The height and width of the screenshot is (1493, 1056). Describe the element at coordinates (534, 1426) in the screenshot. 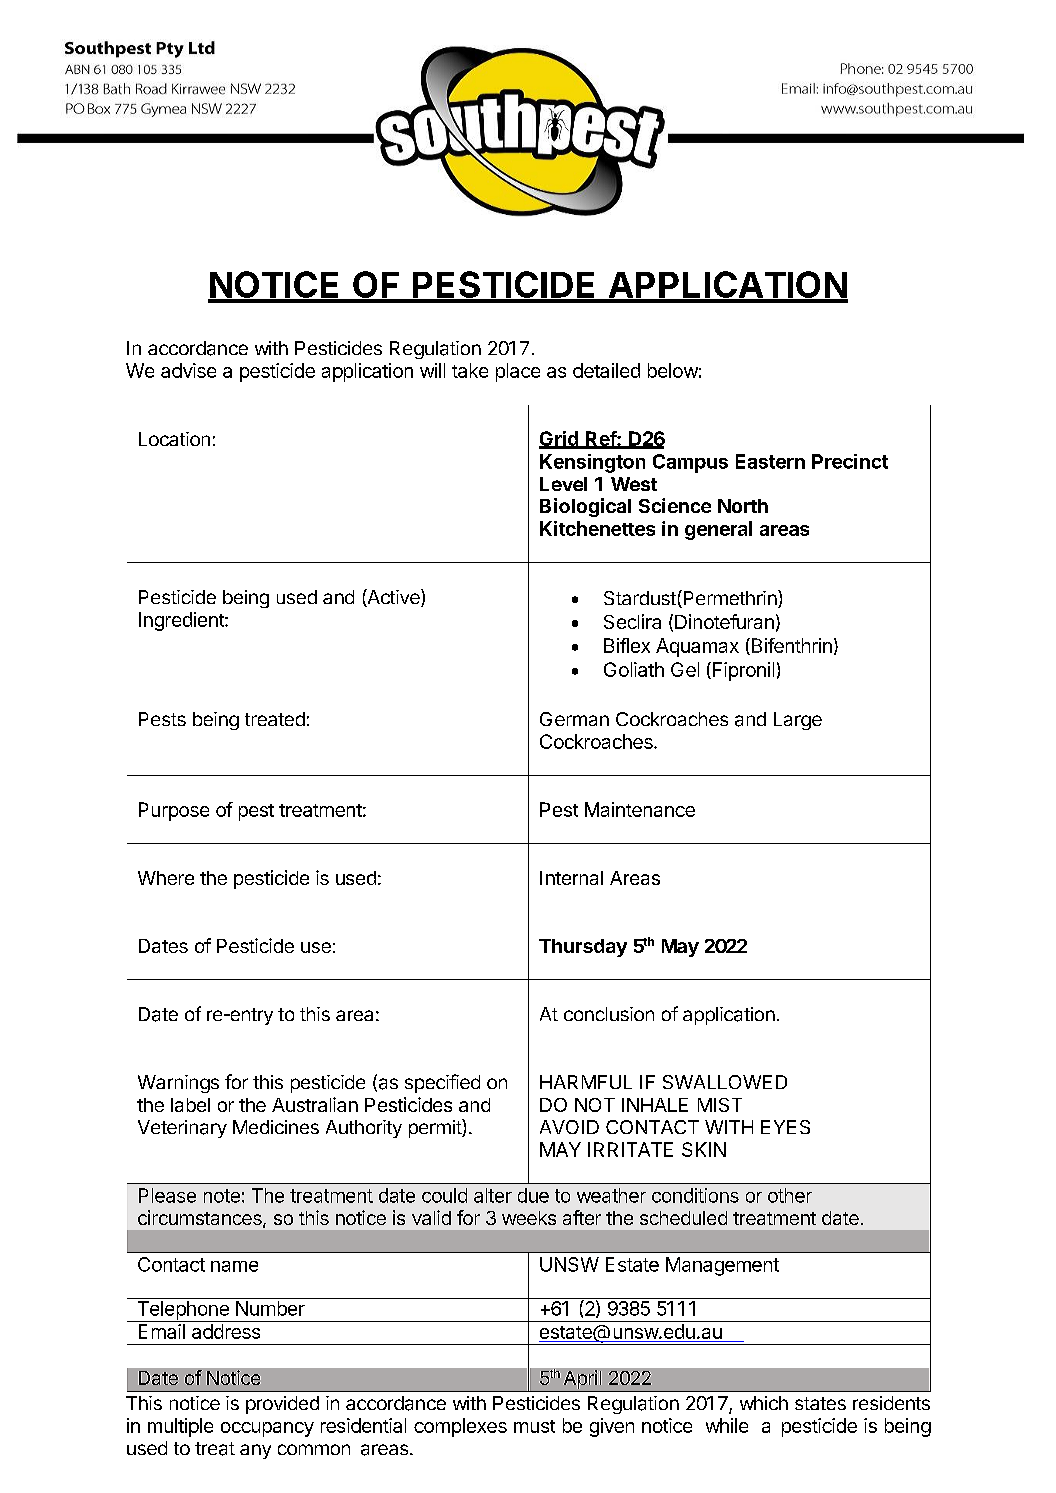

I see `must` at that location.
